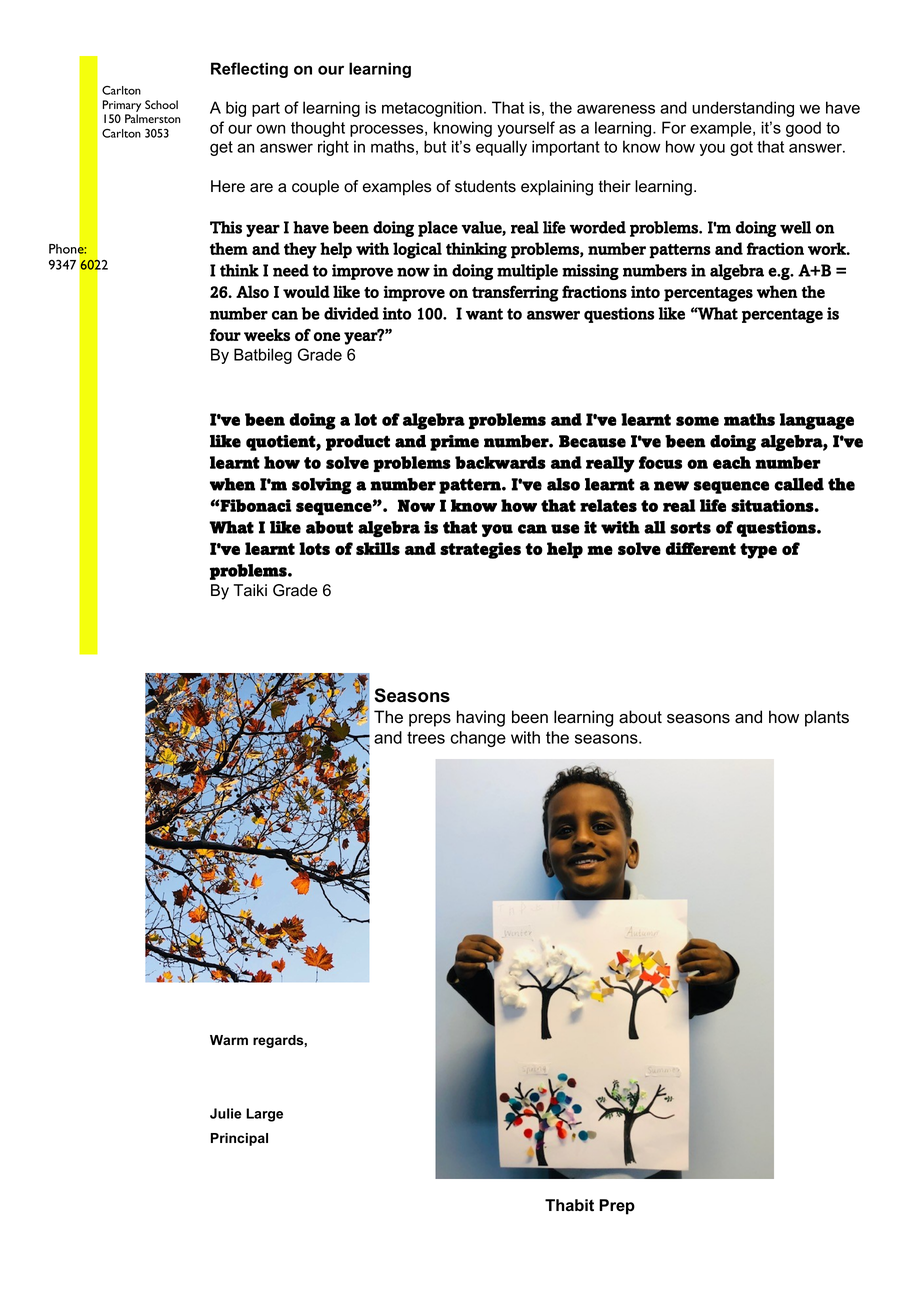 The height and width of the screenshot is (1308, 924). What do you see at coordinates (454, 443) in the screenshot?
I see `prime` at bounding box center [454, 443].
